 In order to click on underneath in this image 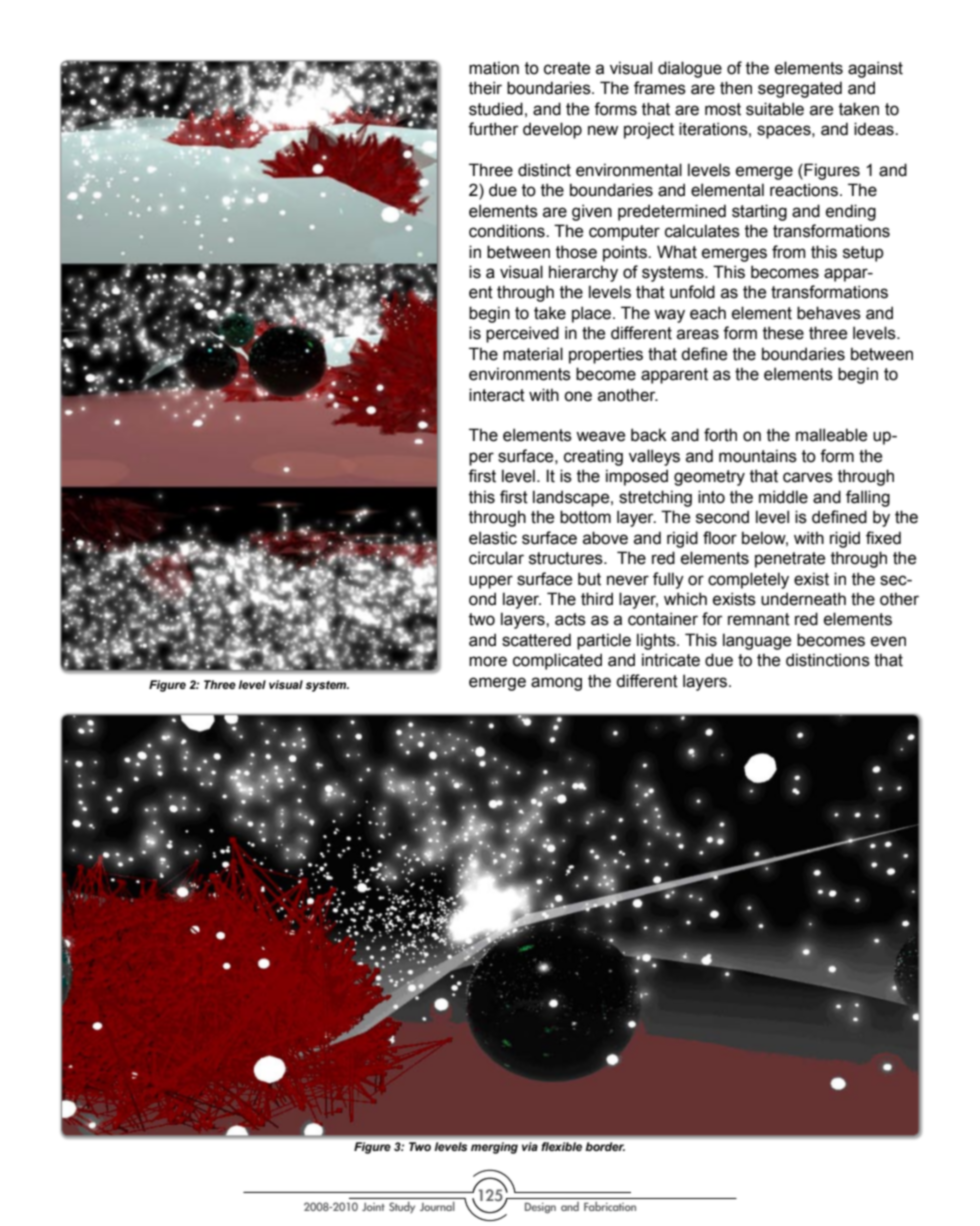, I will do `click(803, 599)`.
